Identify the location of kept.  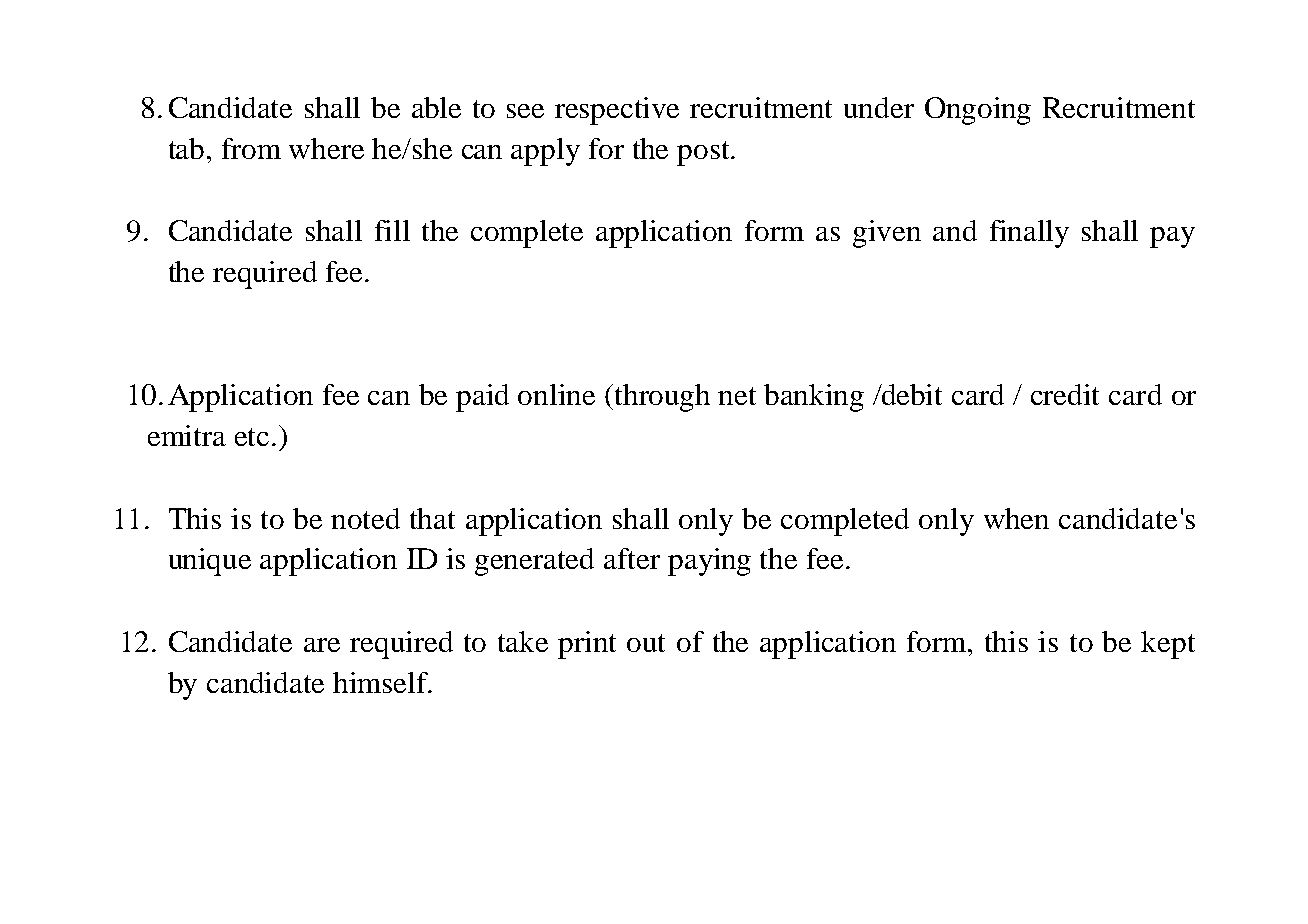
(1168, 645).
